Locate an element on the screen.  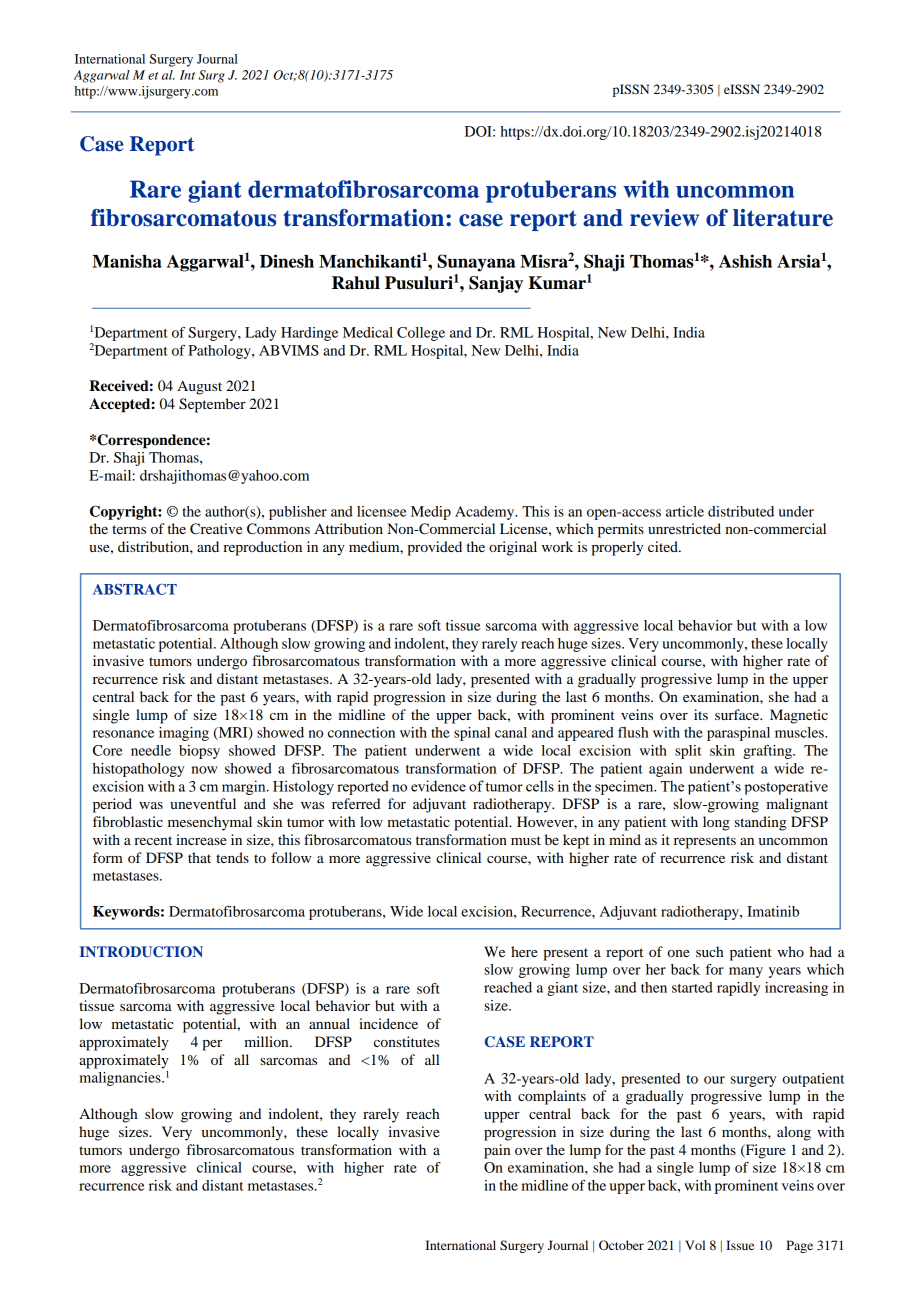
Sanjay is located at coordinates (496, 284).
